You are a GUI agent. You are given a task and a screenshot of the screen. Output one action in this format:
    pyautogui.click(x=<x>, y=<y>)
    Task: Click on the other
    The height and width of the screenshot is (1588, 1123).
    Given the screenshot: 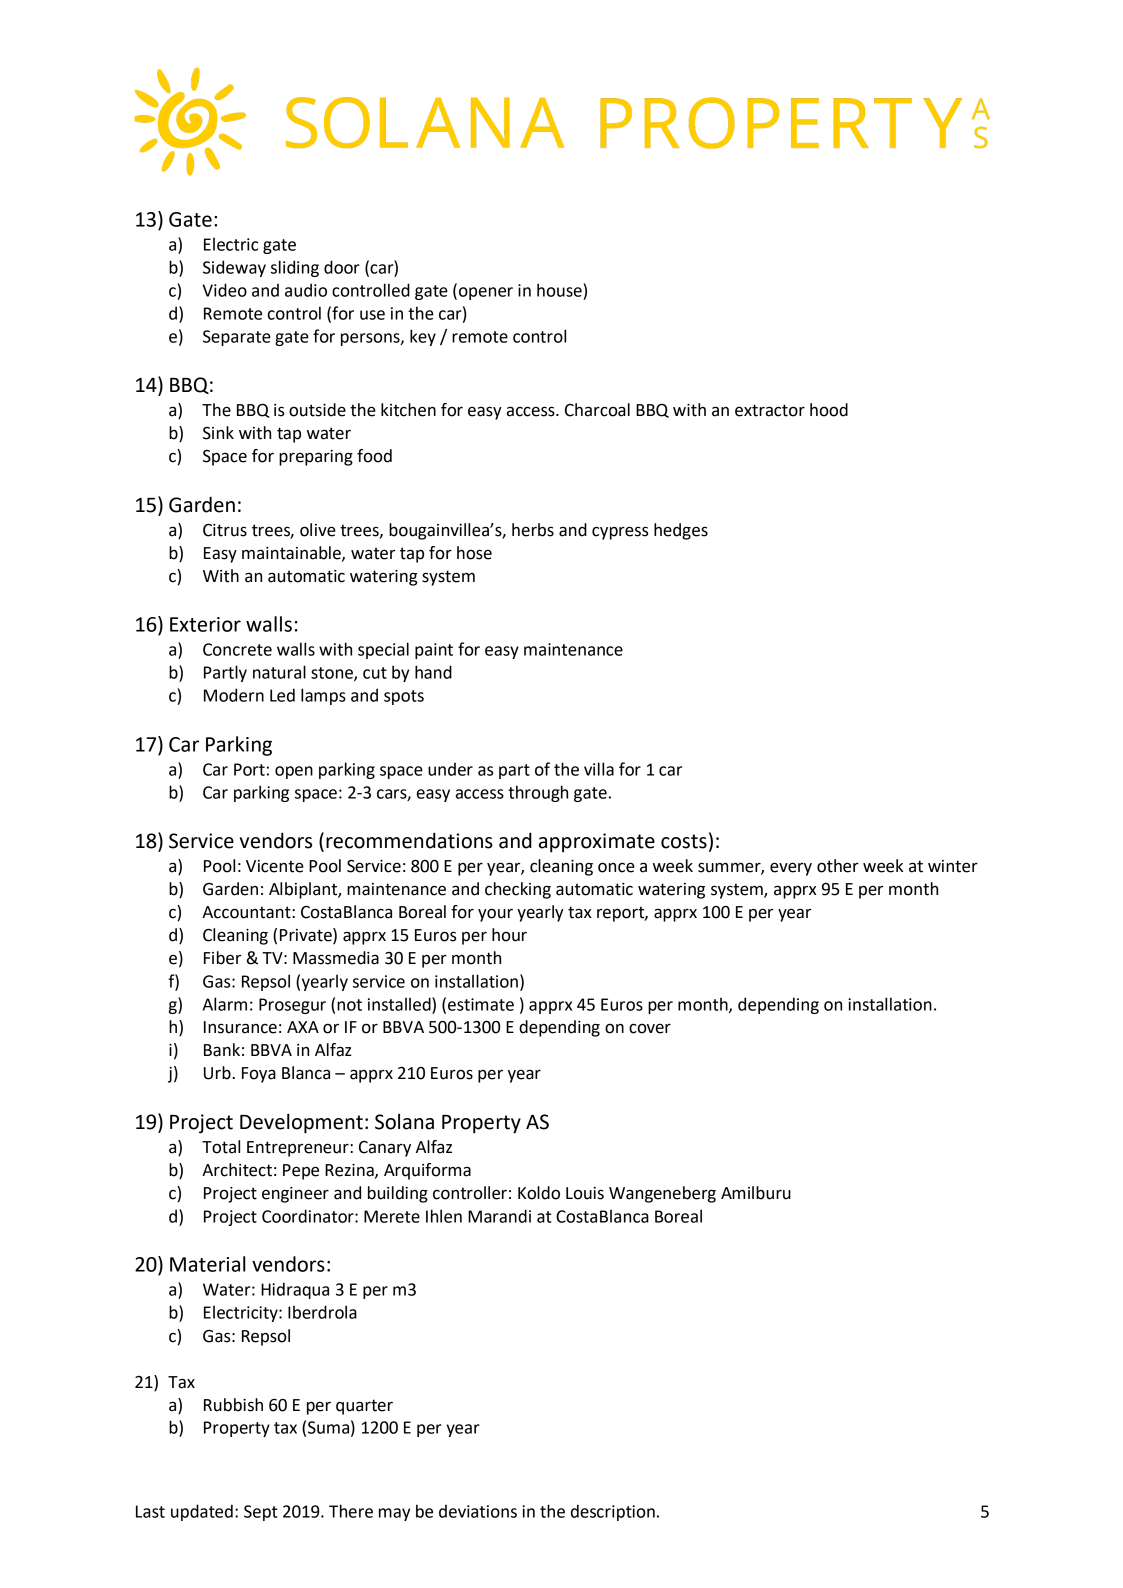 What is the action you would take?
    pyautogui.click(x=838, y=866)
